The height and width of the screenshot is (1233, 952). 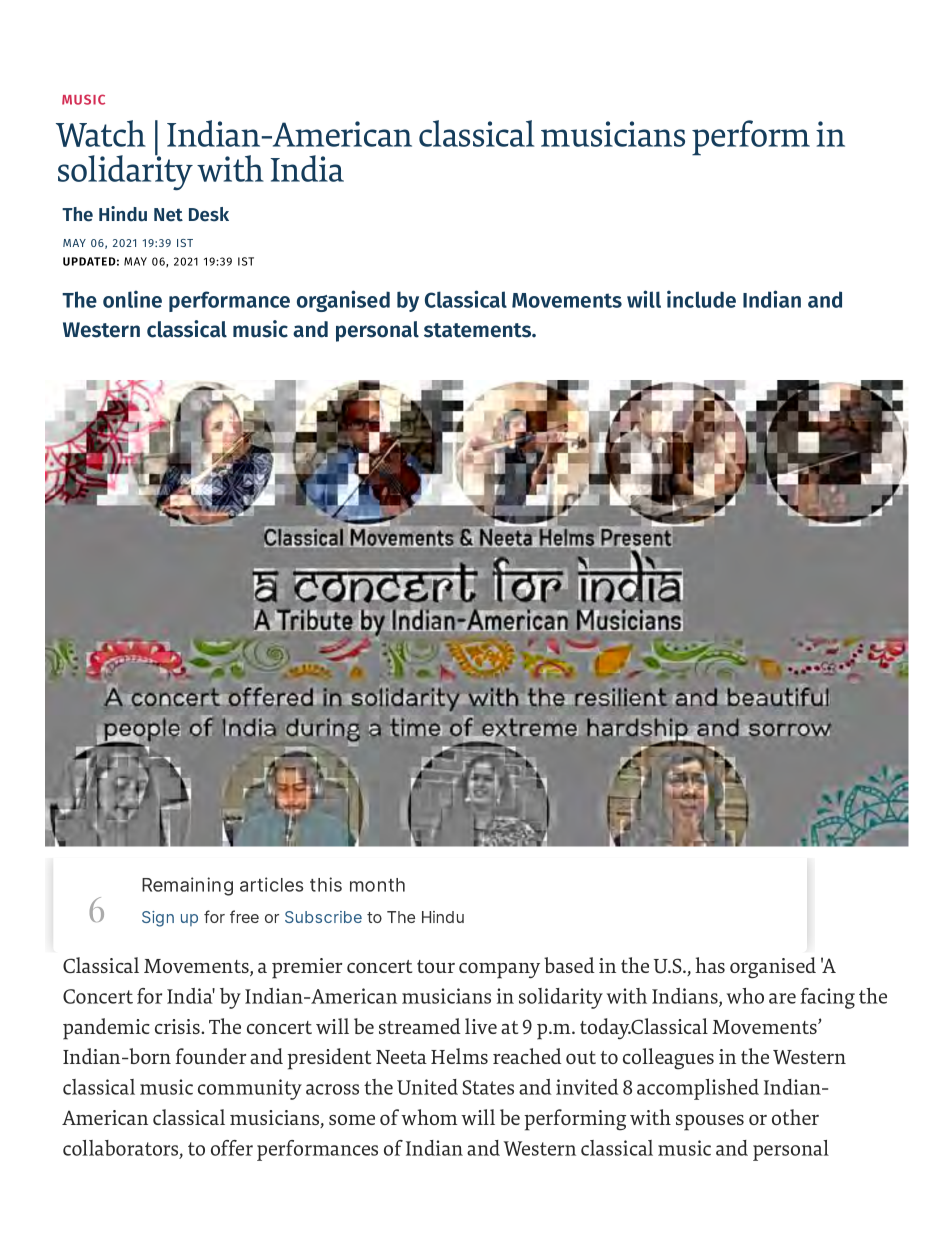 What do you see at coordinates (701, 299) in the screenshot?
I see `include` at bounding box center [701, 299].
